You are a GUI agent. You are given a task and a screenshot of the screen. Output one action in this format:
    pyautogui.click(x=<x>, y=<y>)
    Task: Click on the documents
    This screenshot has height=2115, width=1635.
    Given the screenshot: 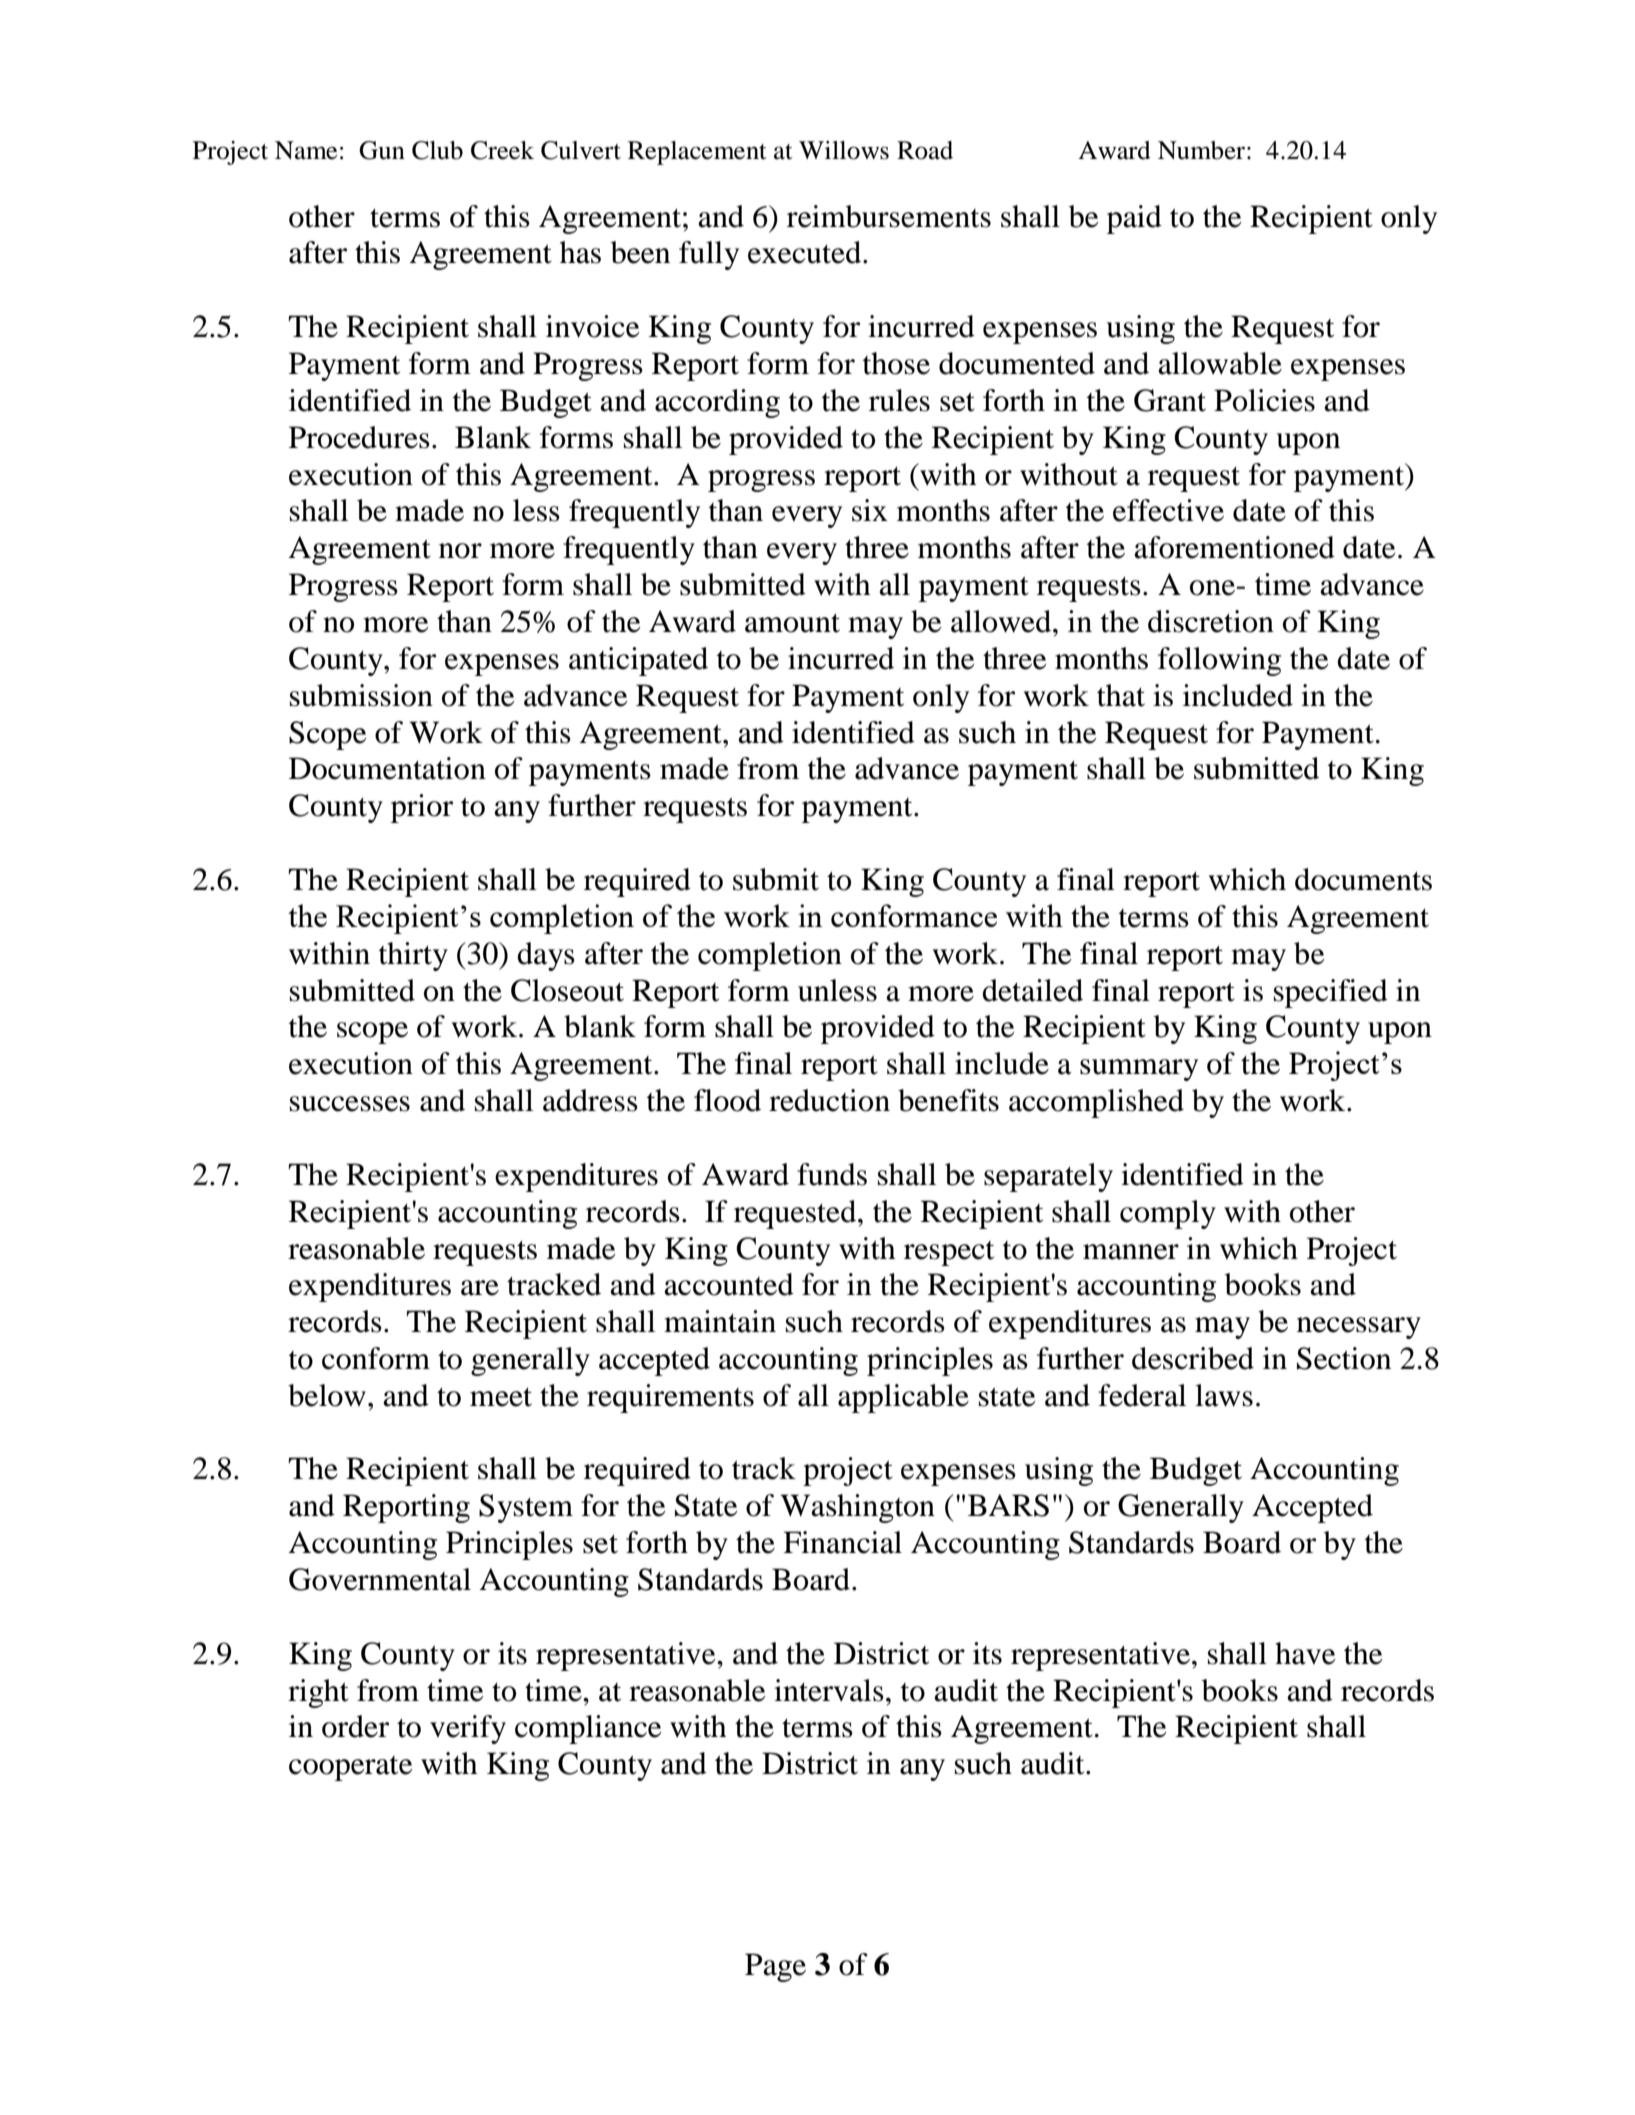 What is the action you would take?
    pyautogui.click(x=1363, y=879)
